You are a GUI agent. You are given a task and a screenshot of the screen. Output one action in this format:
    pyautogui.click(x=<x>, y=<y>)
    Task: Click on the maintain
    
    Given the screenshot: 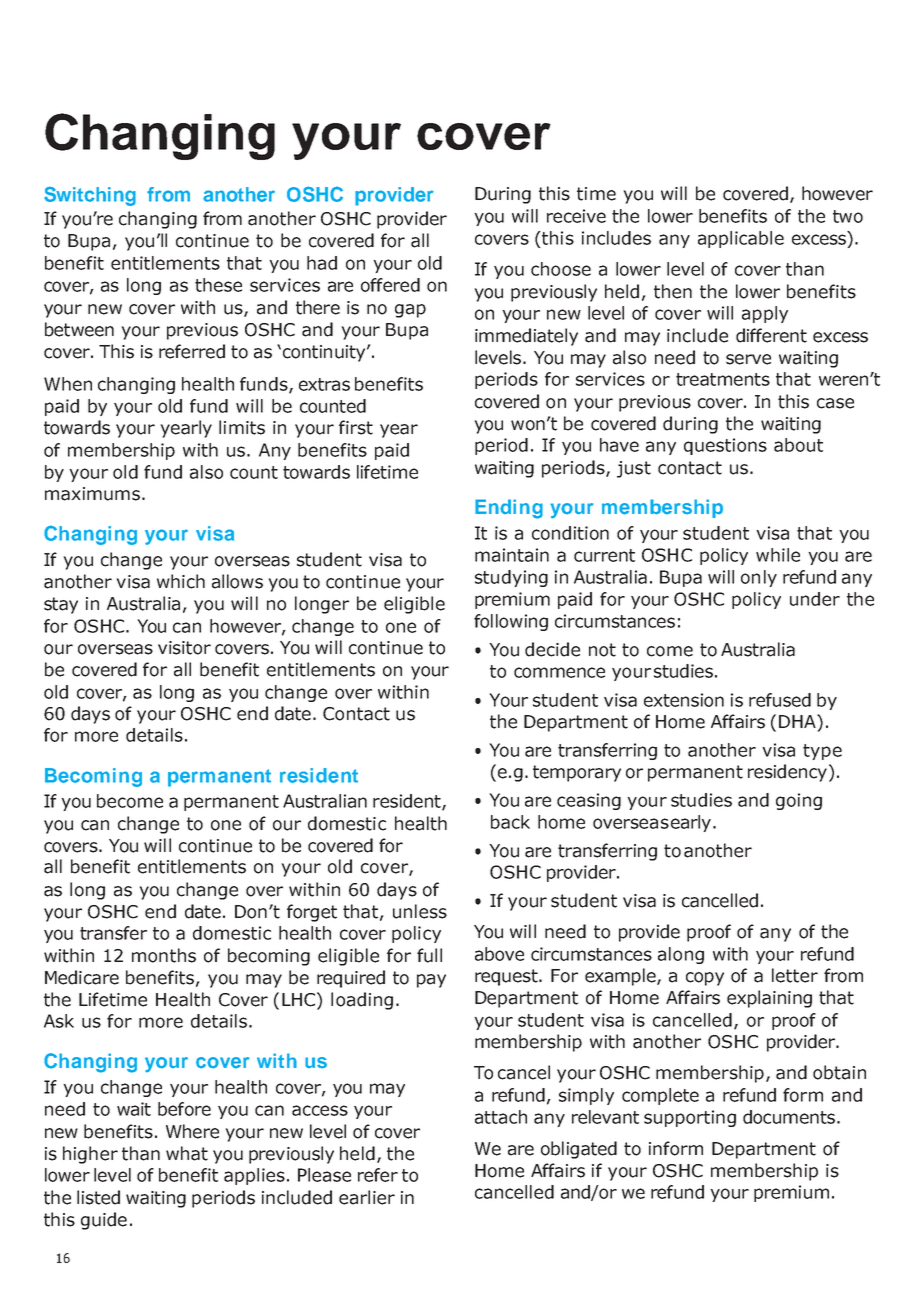 What is the action you would take?
    pyautogui.click(x=512, y=555)
